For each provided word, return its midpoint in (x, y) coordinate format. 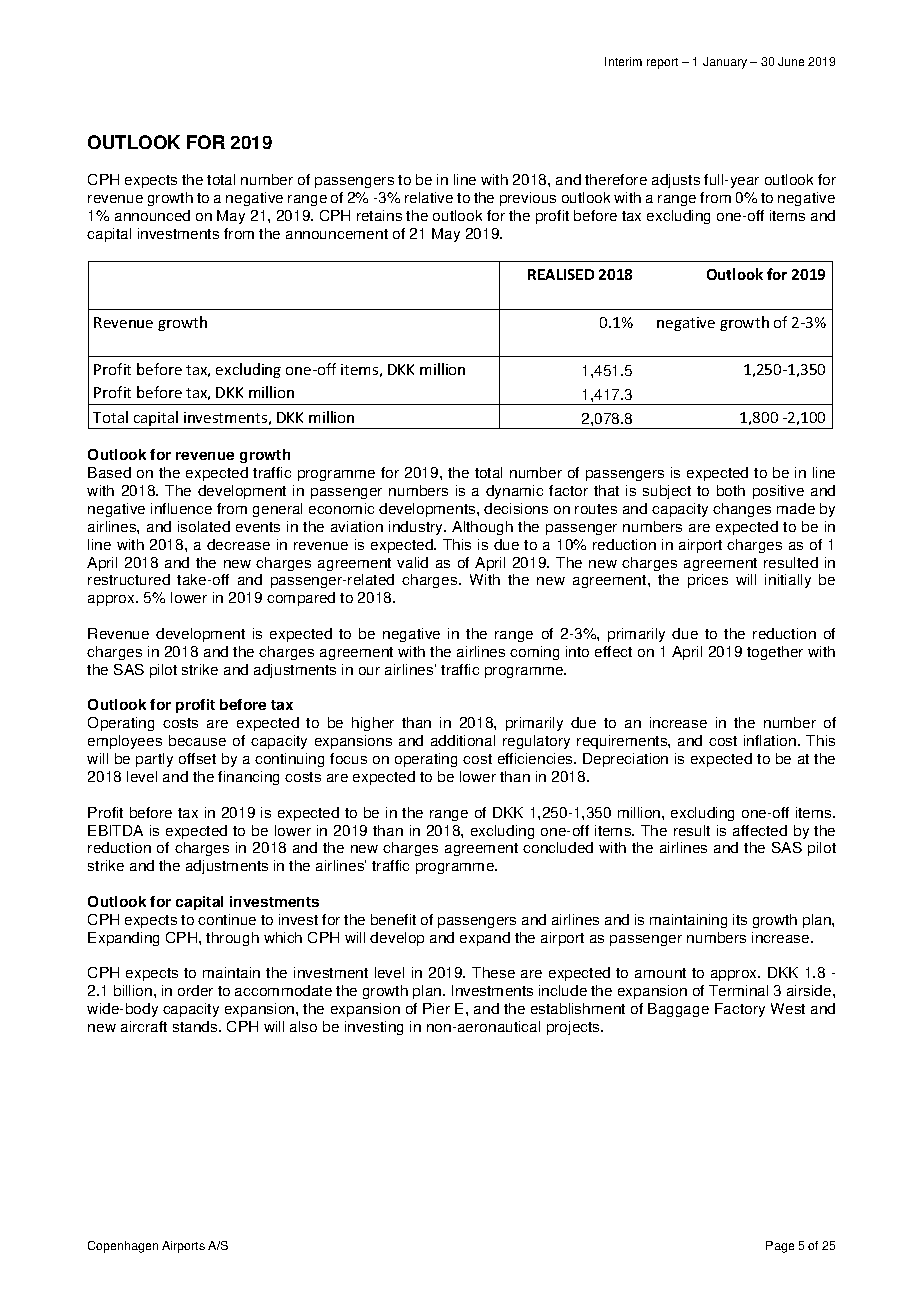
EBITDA (115, 830)
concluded (558, 847)
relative (429, 197)
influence (181, 508)
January (725, 63)
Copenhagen (123, 1247)
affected (760, 830)
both (731, 490)
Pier (436, 1008)
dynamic (514, 492)
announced (152, 215)
